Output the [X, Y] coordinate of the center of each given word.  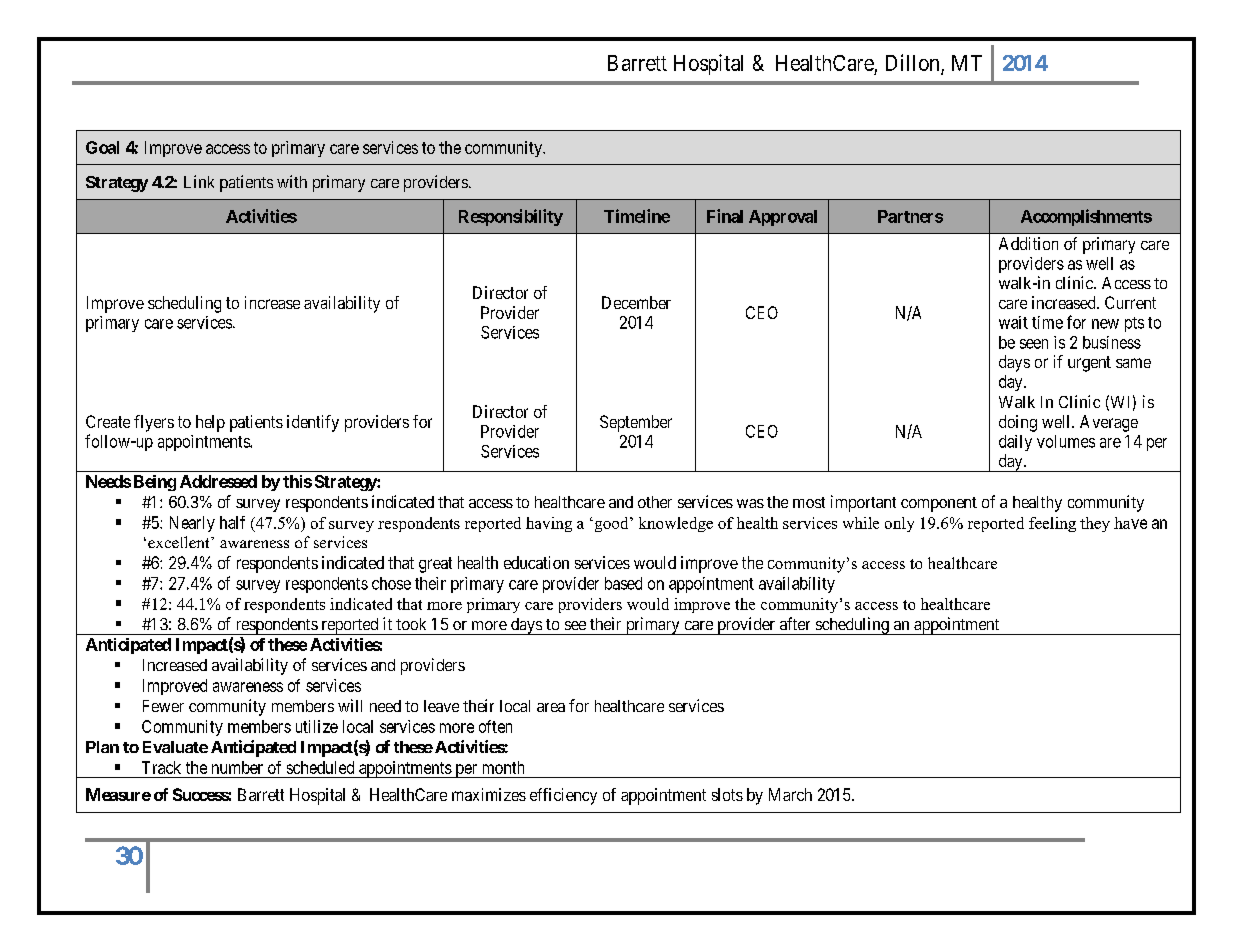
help [210, 423]
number [237, 767]
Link [199, 181]
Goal [102, 147]
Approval [783, 218]
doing [1018, 423]
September [636, 423]
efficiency [563, 796]
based [623, 583]
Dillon [912, 62]
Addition [1028, 243]
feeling [1052, 524]
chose [391, 583]
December [636, 302]
